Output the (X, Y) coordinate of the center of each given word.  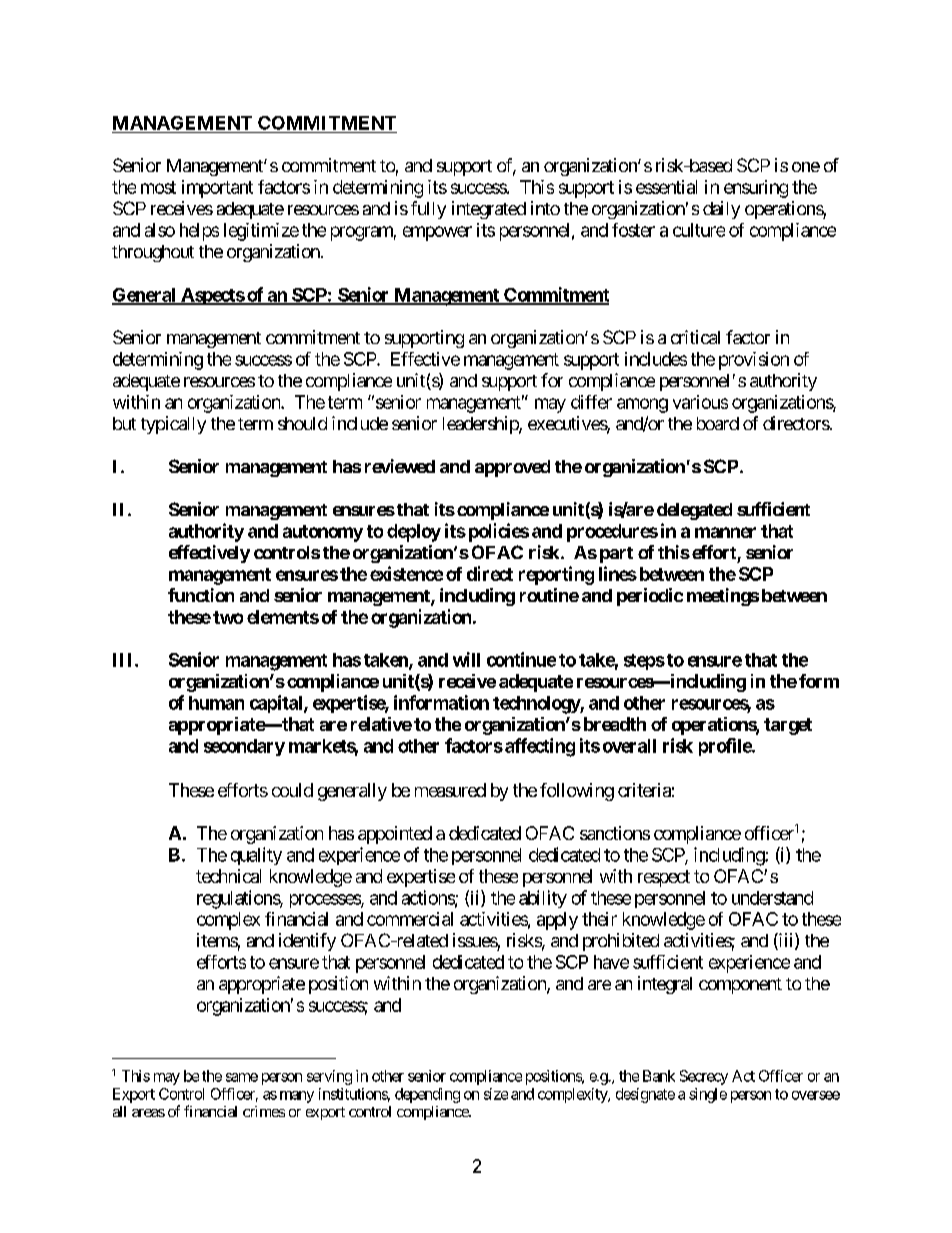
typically (173, 425)
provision (754, 361)
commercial (410, 919)
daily (721, 210)
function (201, 595)
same (242, 1077)
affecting (540, 747)
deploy (414, 533)
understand (772, 898)
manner (725, 532)
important (217, 189)
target (788, 726)
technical (228, 876)
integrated (489, 210)
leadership (481, 425)
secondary (244, 747)
